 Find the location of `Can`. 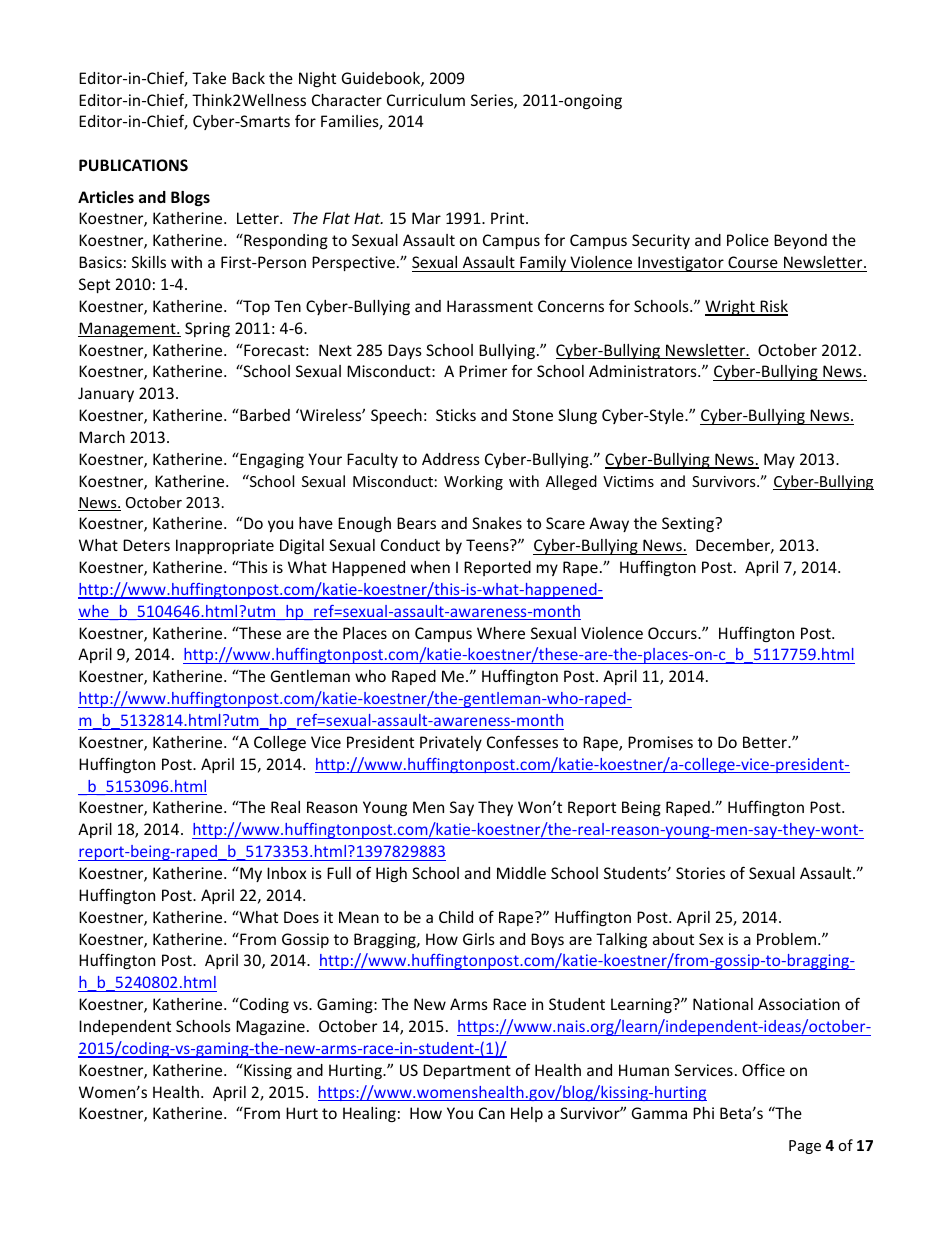

Can is located at coordinates (492, 1113).
